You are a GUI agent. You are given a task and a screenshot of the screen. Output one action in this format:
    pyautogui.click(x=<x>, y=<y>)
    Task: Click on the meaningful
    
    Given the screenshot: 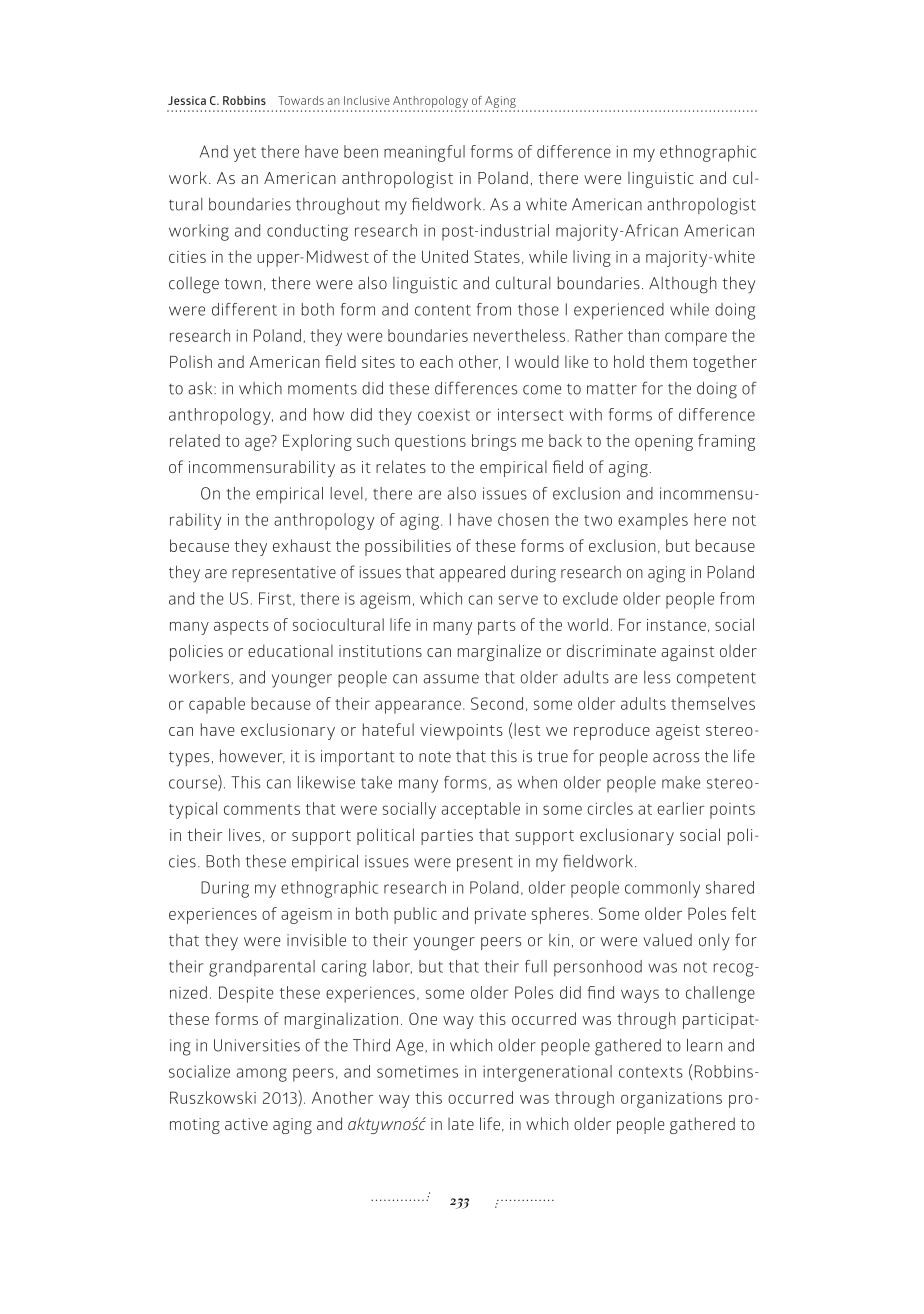 What is the action you would take?
    pyautogui.click(x=424, y=153)
